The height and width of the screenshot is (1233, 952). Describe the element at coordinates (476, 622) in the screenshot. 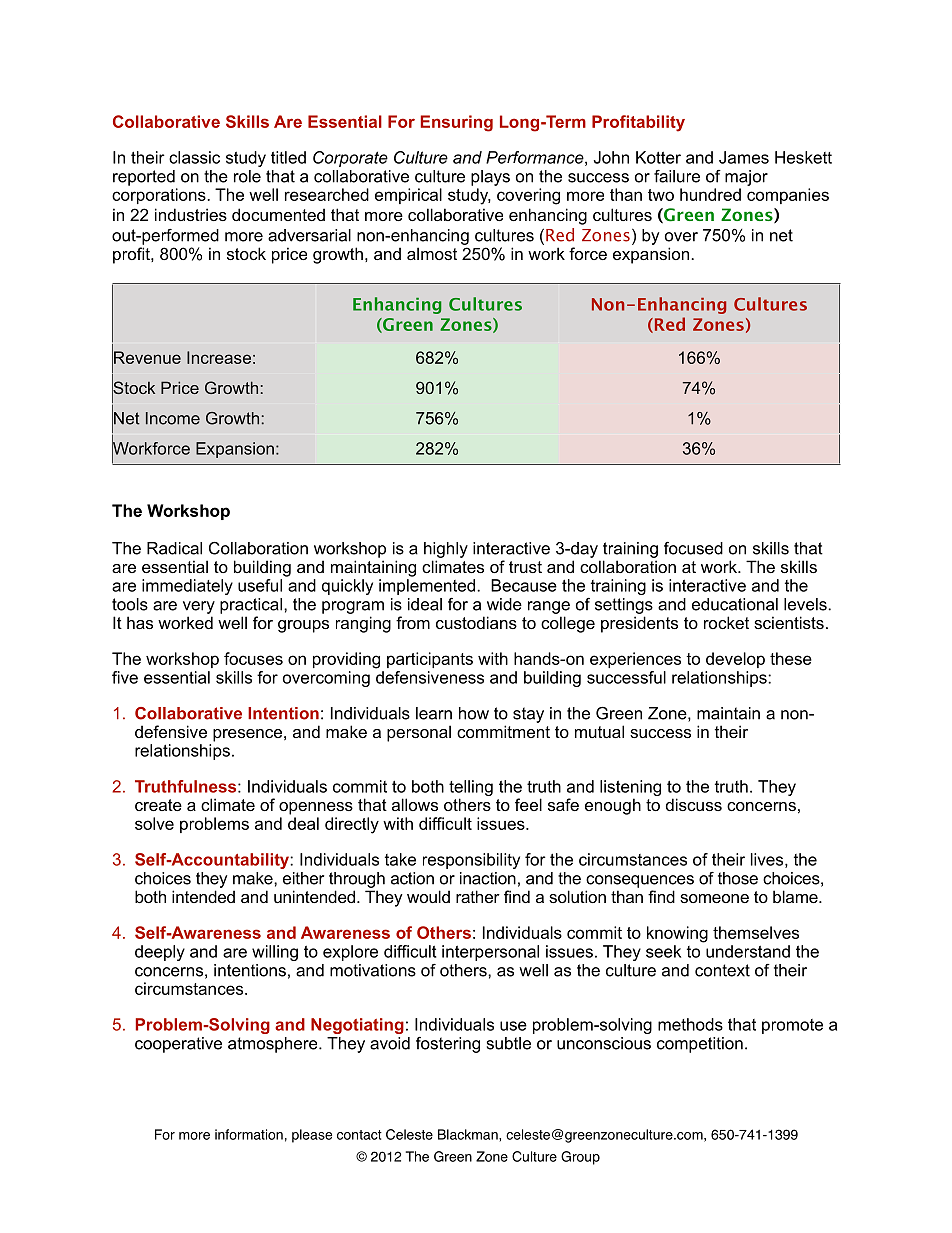

I see `custodians` at that location.
